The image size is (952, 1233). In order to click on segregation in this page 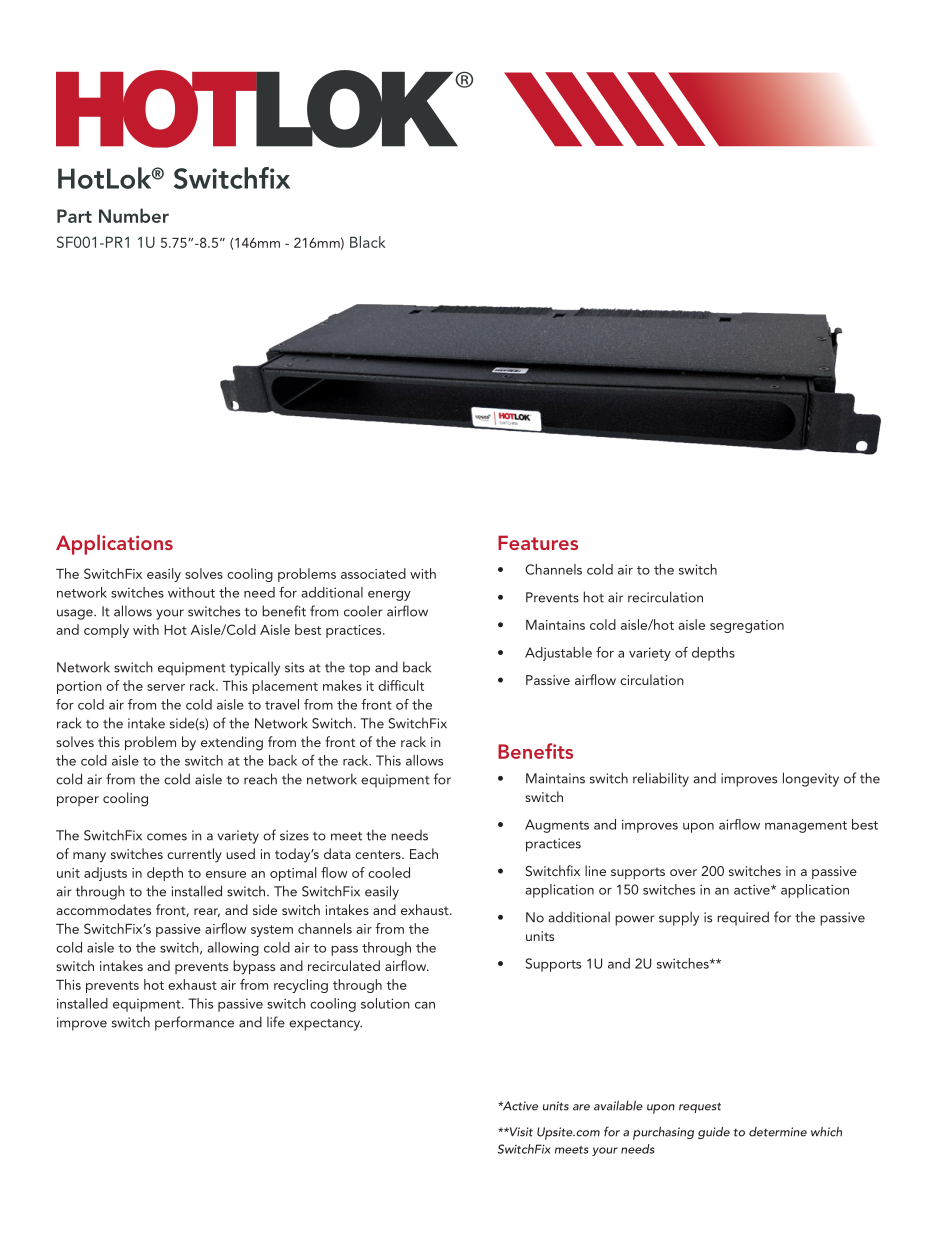, I will do `click(747, 626)`.
